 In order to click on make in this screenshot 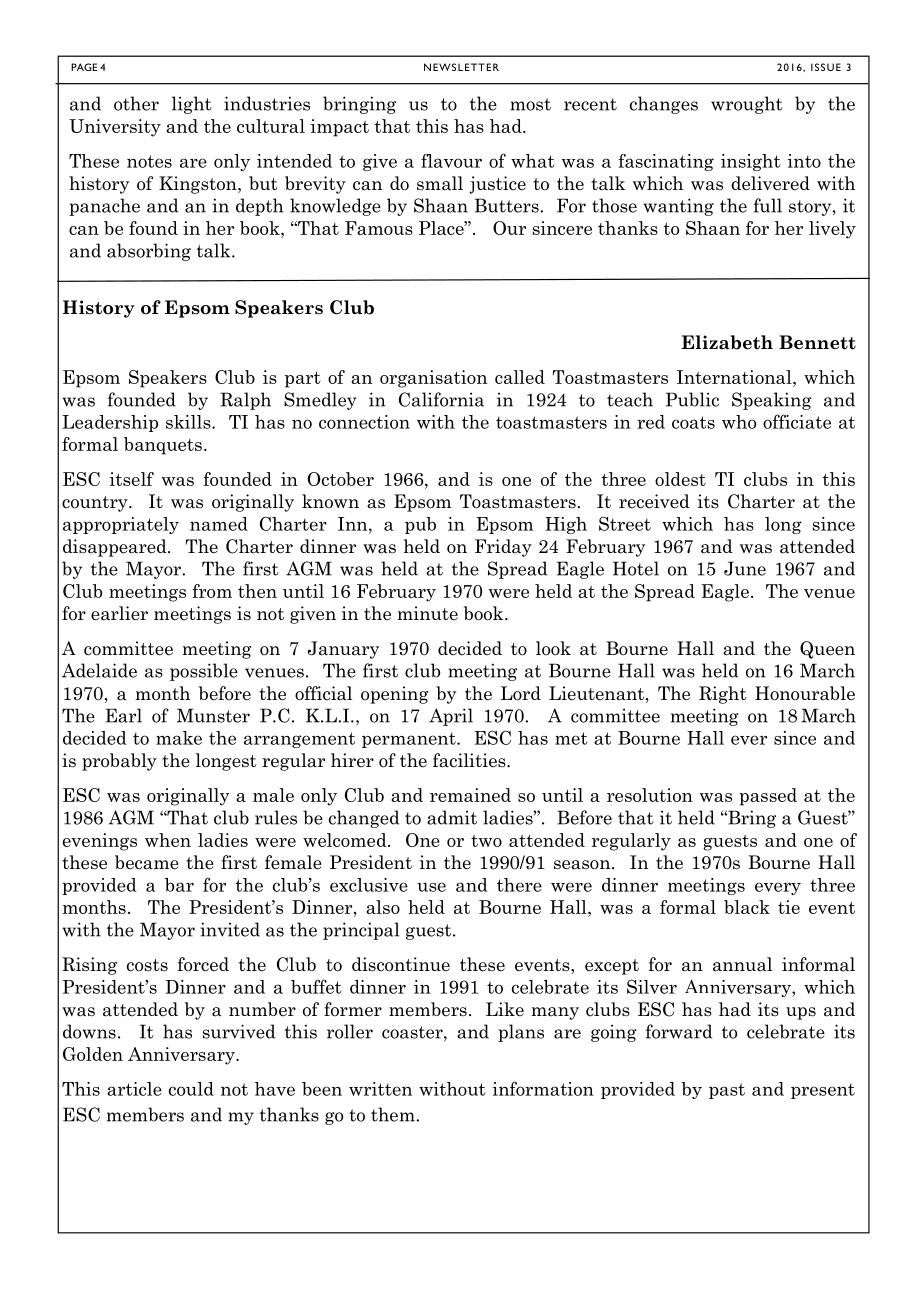, I will do `click(179, 738)`.
